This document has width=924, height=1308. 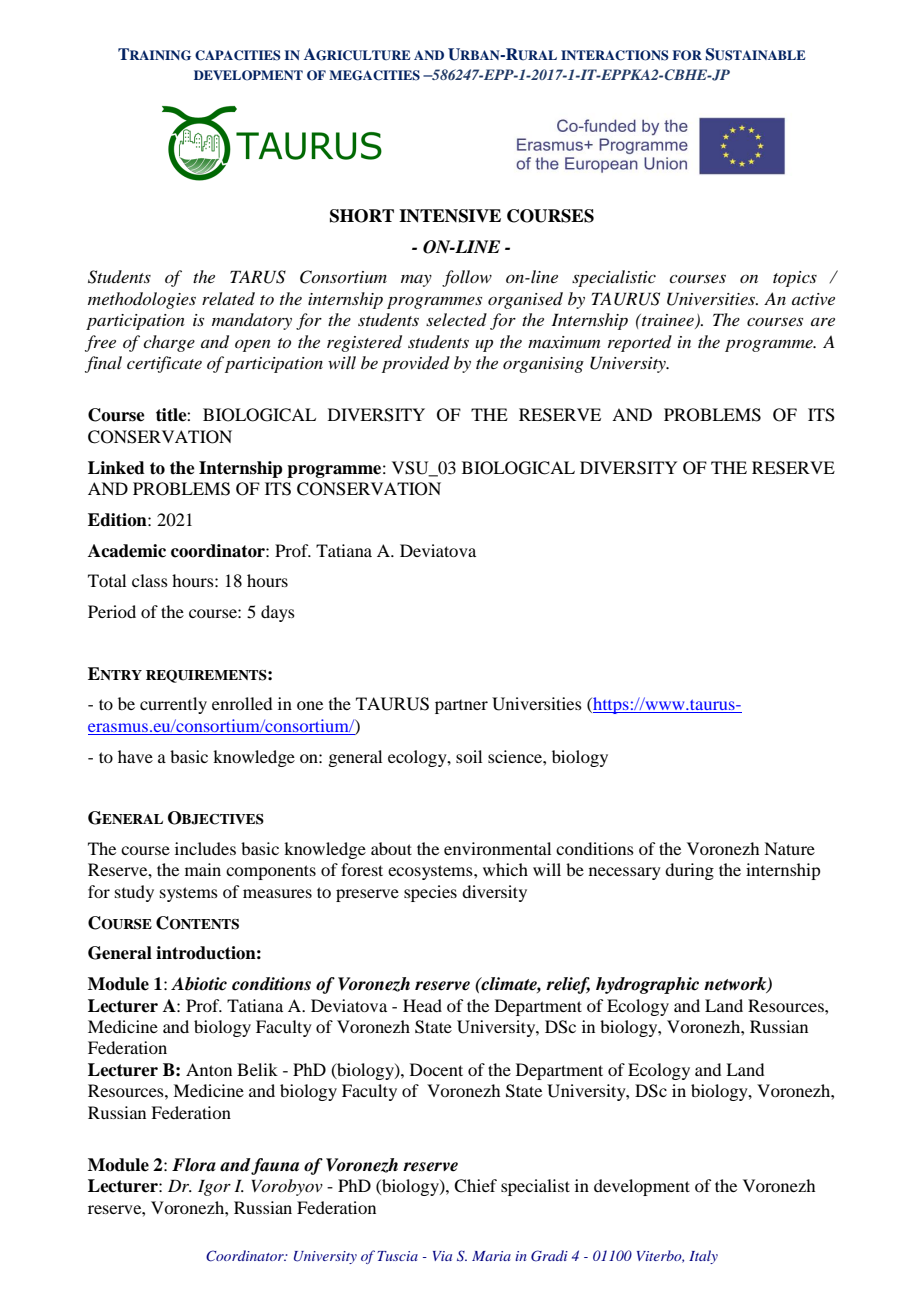 What do you see at coordinates (615, 55) in the document?
I see `INTERACTIONS` at bounding box center [615, 55].
